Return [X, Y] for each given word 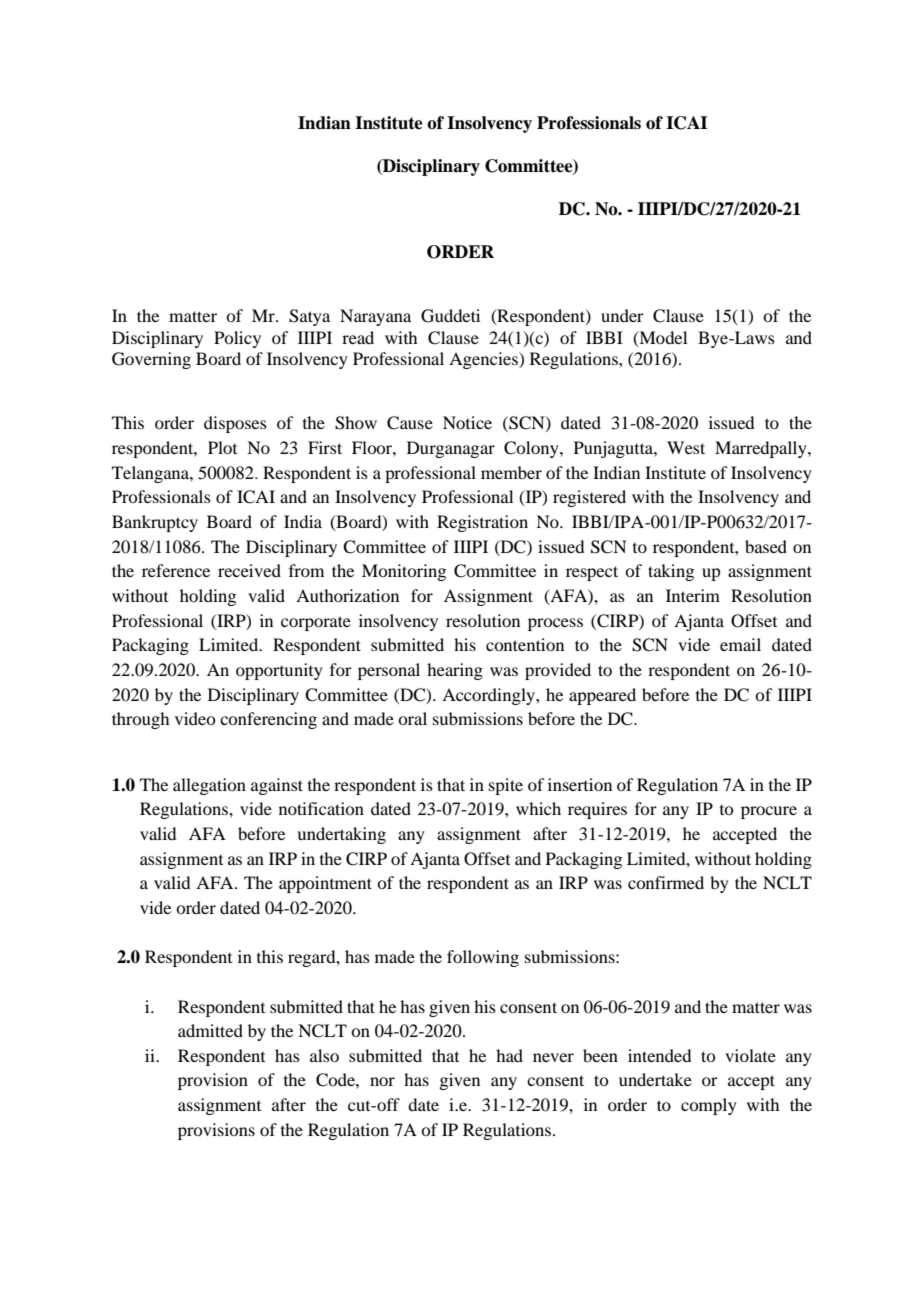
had [509, 1055]
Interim [693, 595]
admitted [210, 1030]
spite [506, 786]
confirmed [666, 882]
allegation [209, 786]
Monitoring [404, 572]
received [249, 570]
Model [662, 338]
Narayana [375, 317]
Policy [237, 339]
